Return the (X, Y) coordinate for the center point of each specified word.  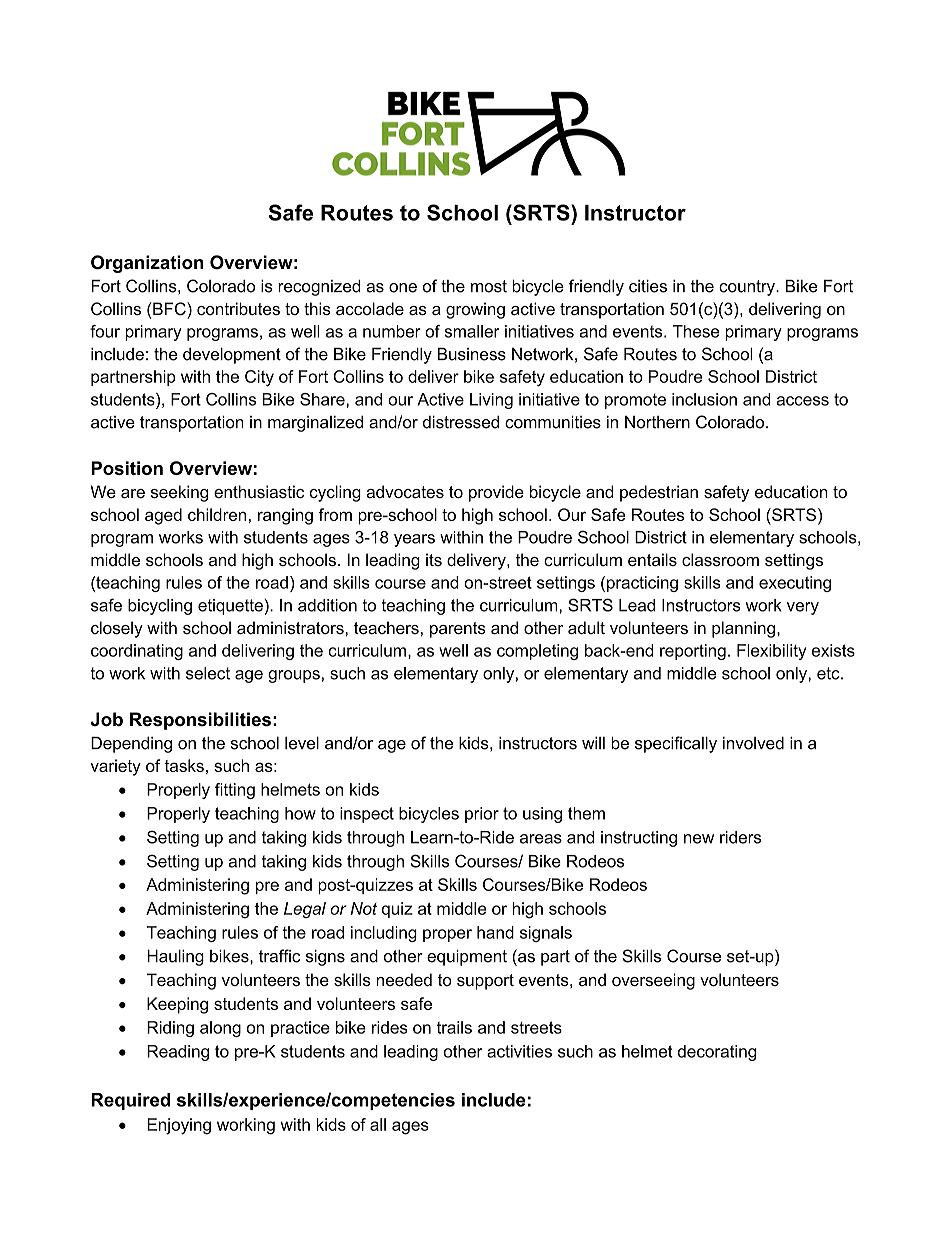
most (489, 286)
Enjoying (179, 1126)
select (208, 673)
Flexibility (771, 652)
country (748, 288)
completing (537, 652)
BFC (170, 309)
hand (495, 932)
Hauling (175, 958)
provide (496, 493)
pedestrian (659, 493)
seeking (179, 493)
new (699, 839)
